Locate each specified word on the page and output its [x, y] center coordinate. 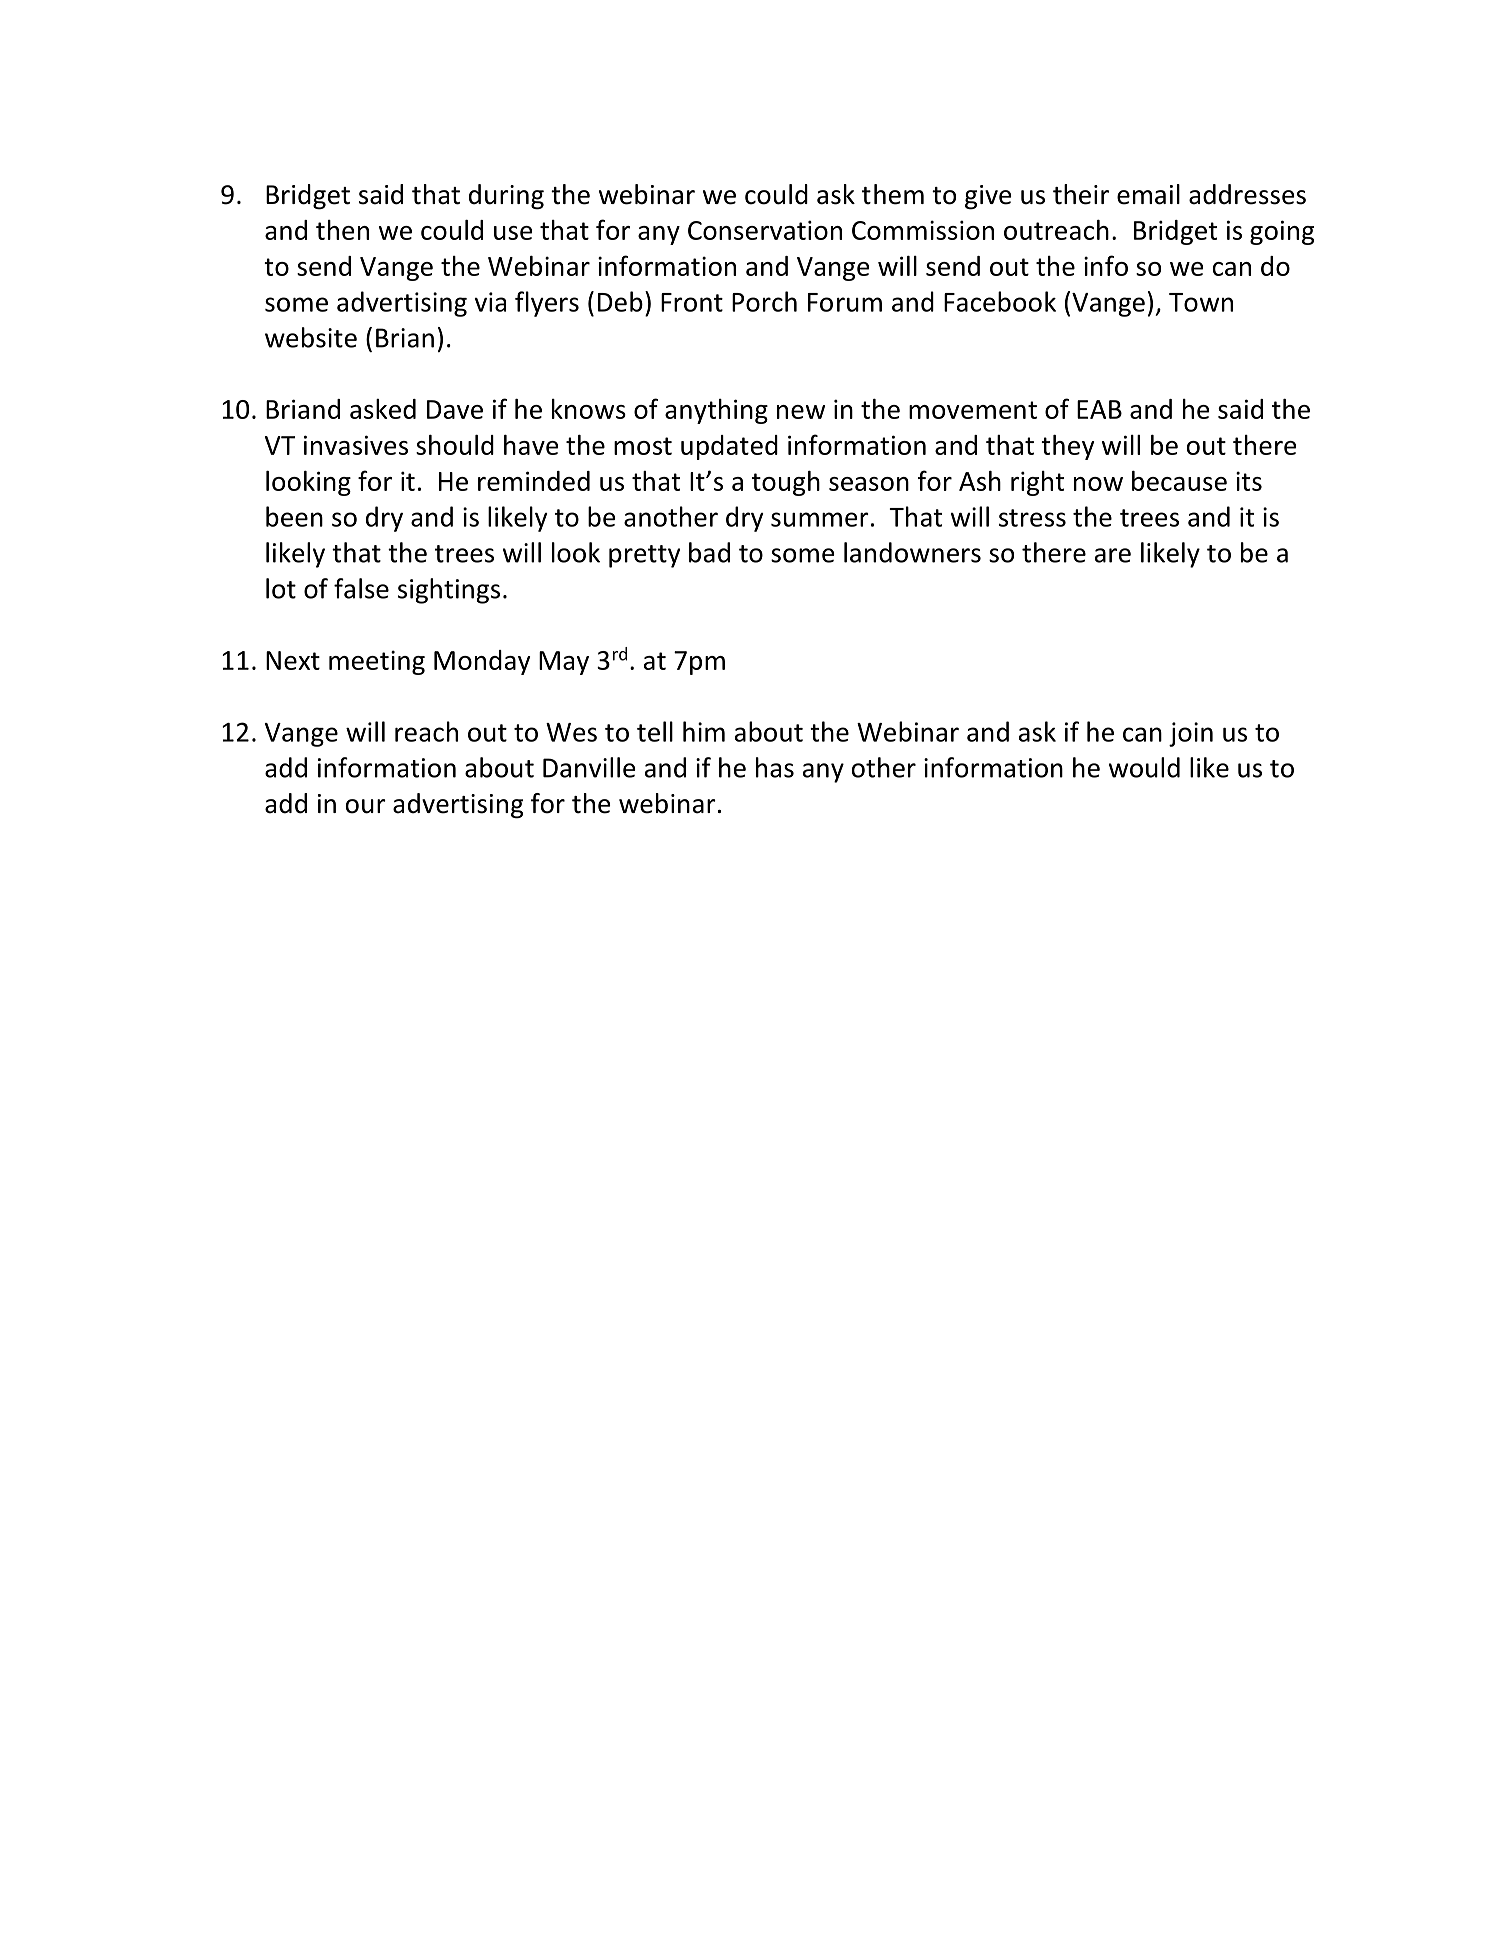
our [366, 806]
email [1148, 194]
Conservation [765, 230]
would [1144, 767]
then [342, 230]
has [775, 767]
